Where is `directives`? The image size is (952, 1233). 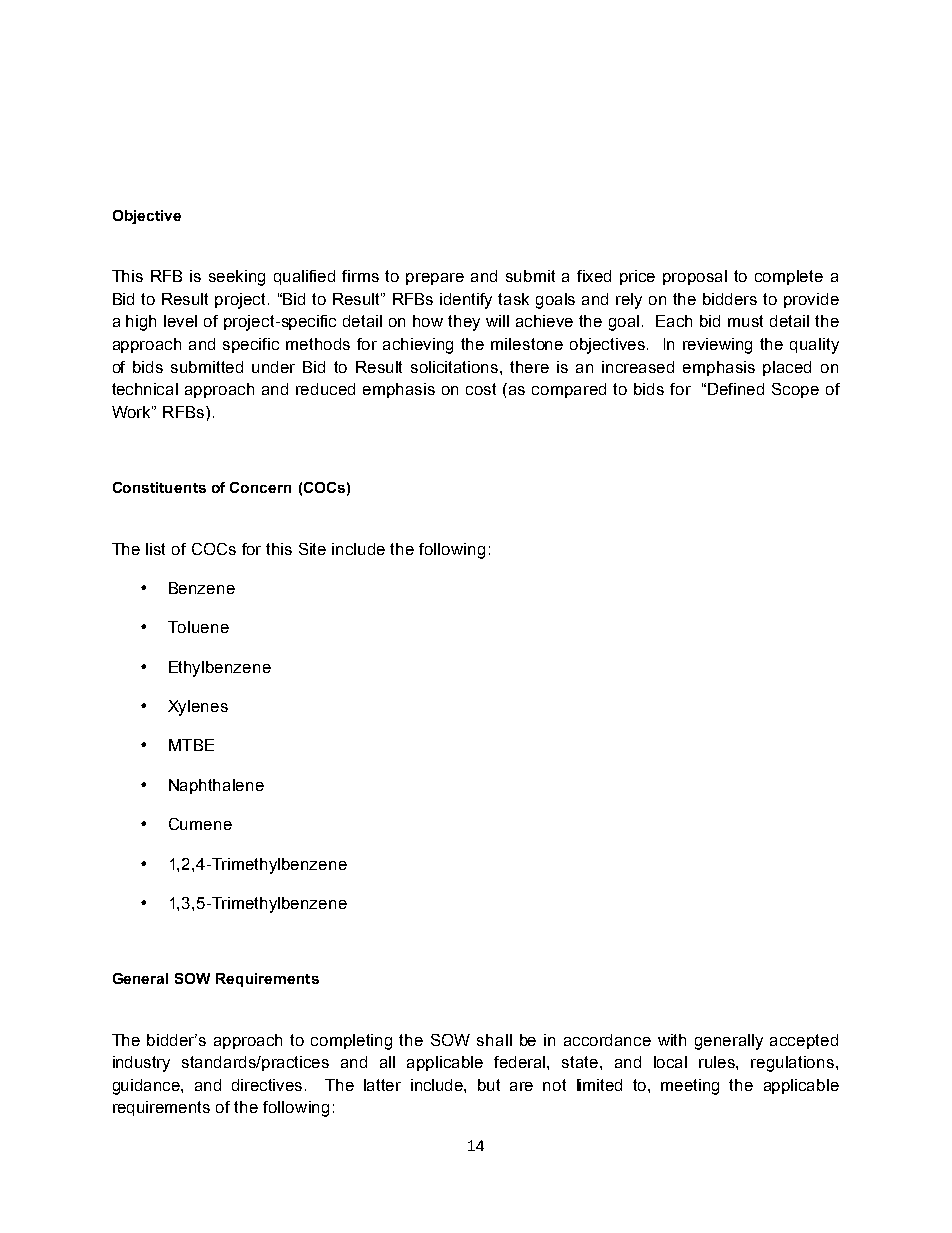 directives is located at coordinates (269, 1085).
